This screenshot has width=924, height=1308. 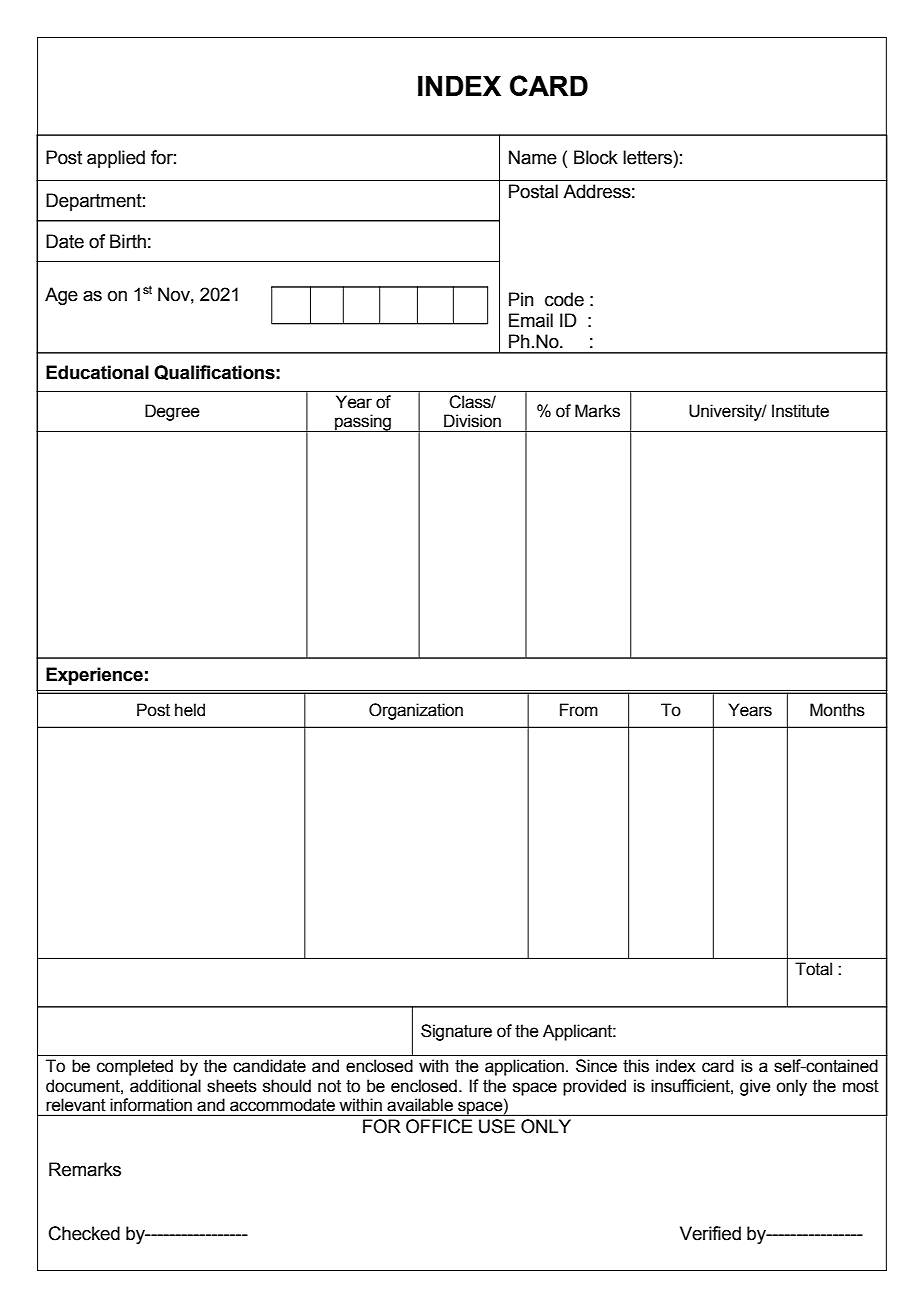 What do you see at coordinates (800, 411) in the screenshot?
I see `Institute` at bounding box center [800, 411].
